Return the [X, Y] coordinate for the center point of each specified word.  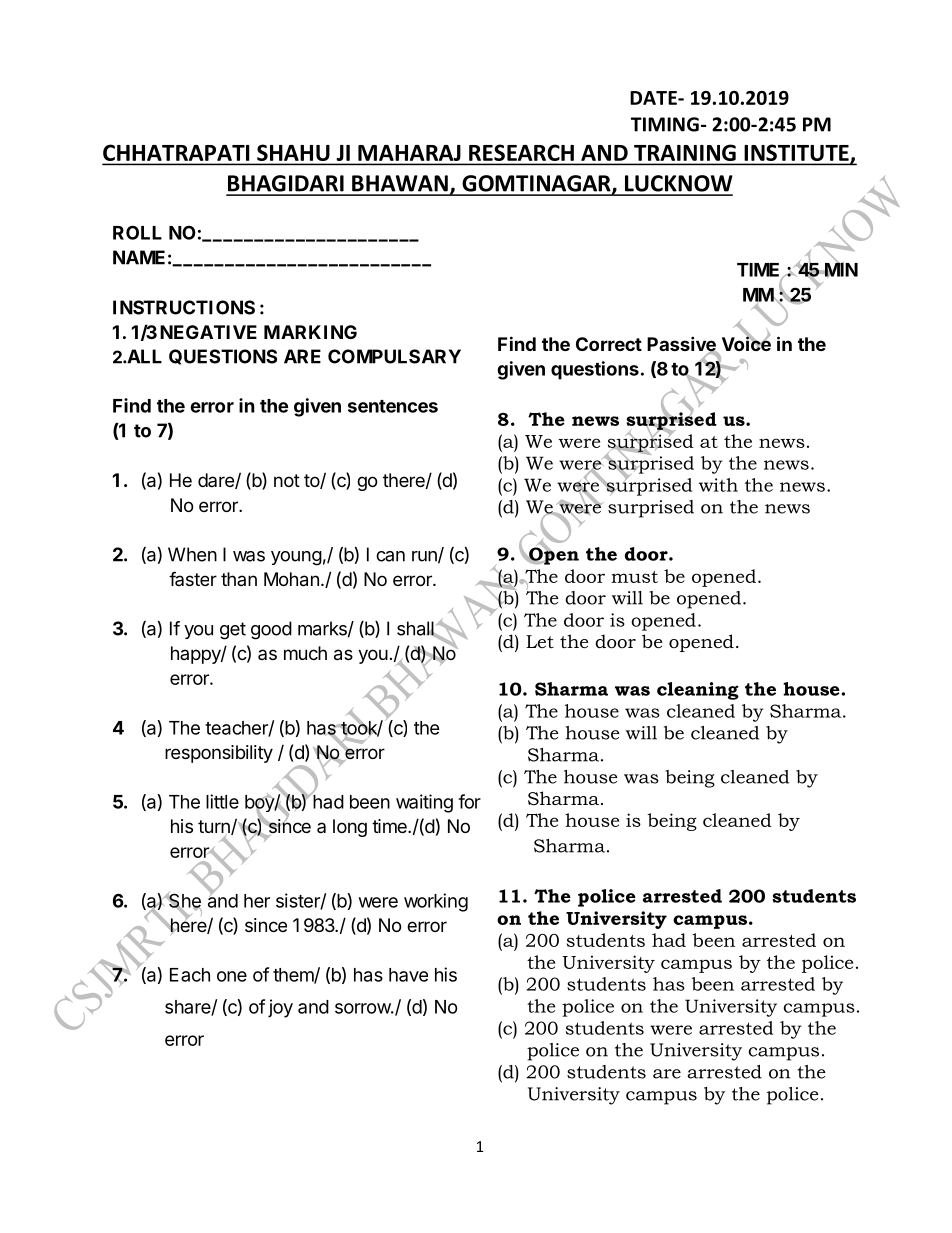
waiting [424, 803]
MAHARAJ [409, 153]
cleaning [698, 691]
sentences [393, 406]
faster [193, 578]
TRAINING [685, 153]
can [390, 556]
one [232, 976]
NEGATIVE [208, 332]
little [222, 801]
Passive [682, 345]
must [634, 577]
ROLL [137, 232]
